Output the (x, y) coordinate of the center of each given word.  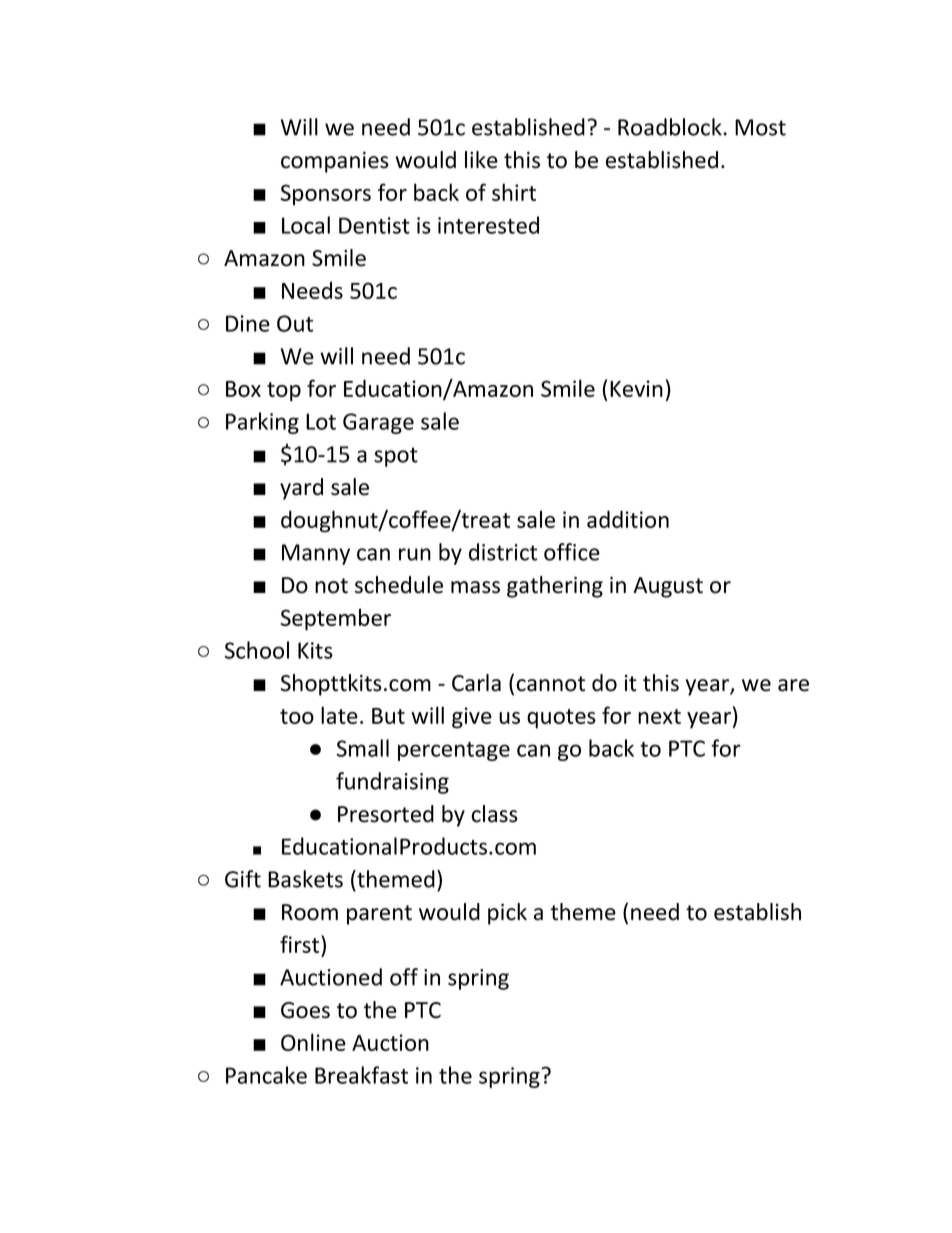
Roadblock (670, 127)
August (668, 587)
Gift (243, 879)
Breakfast (361, 1075)
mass (475, 587)
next (659, 716)
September (336, 619)
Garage (378, 423)
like (481, 160)
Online (313, 1042)
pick (507, 914)
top (284, 392)
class (494, 814)
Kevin (636, 388)
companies (335, 162)
